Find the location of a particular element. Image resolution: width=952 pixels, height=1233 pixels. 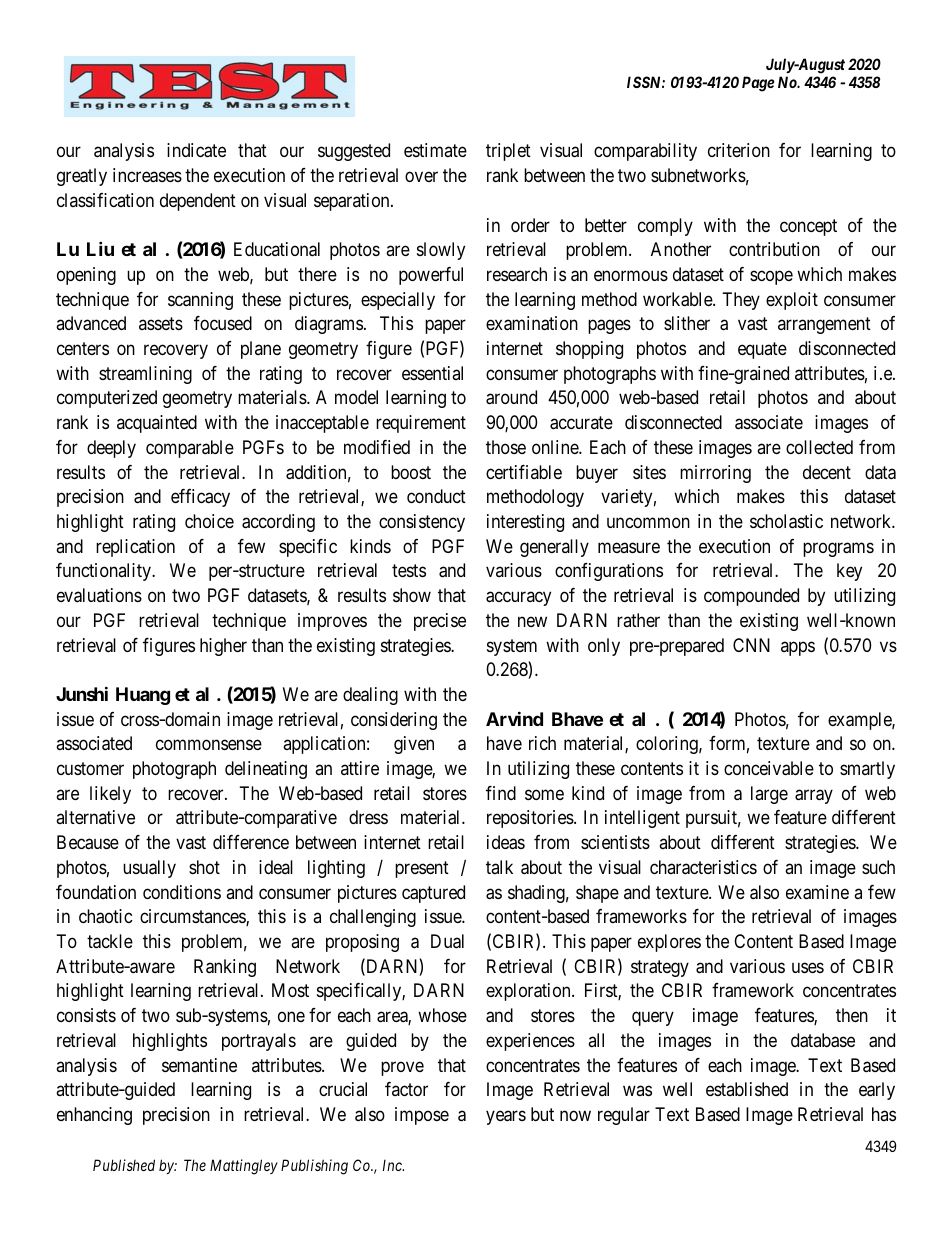

Published is located at coordinates (124, 1165).
